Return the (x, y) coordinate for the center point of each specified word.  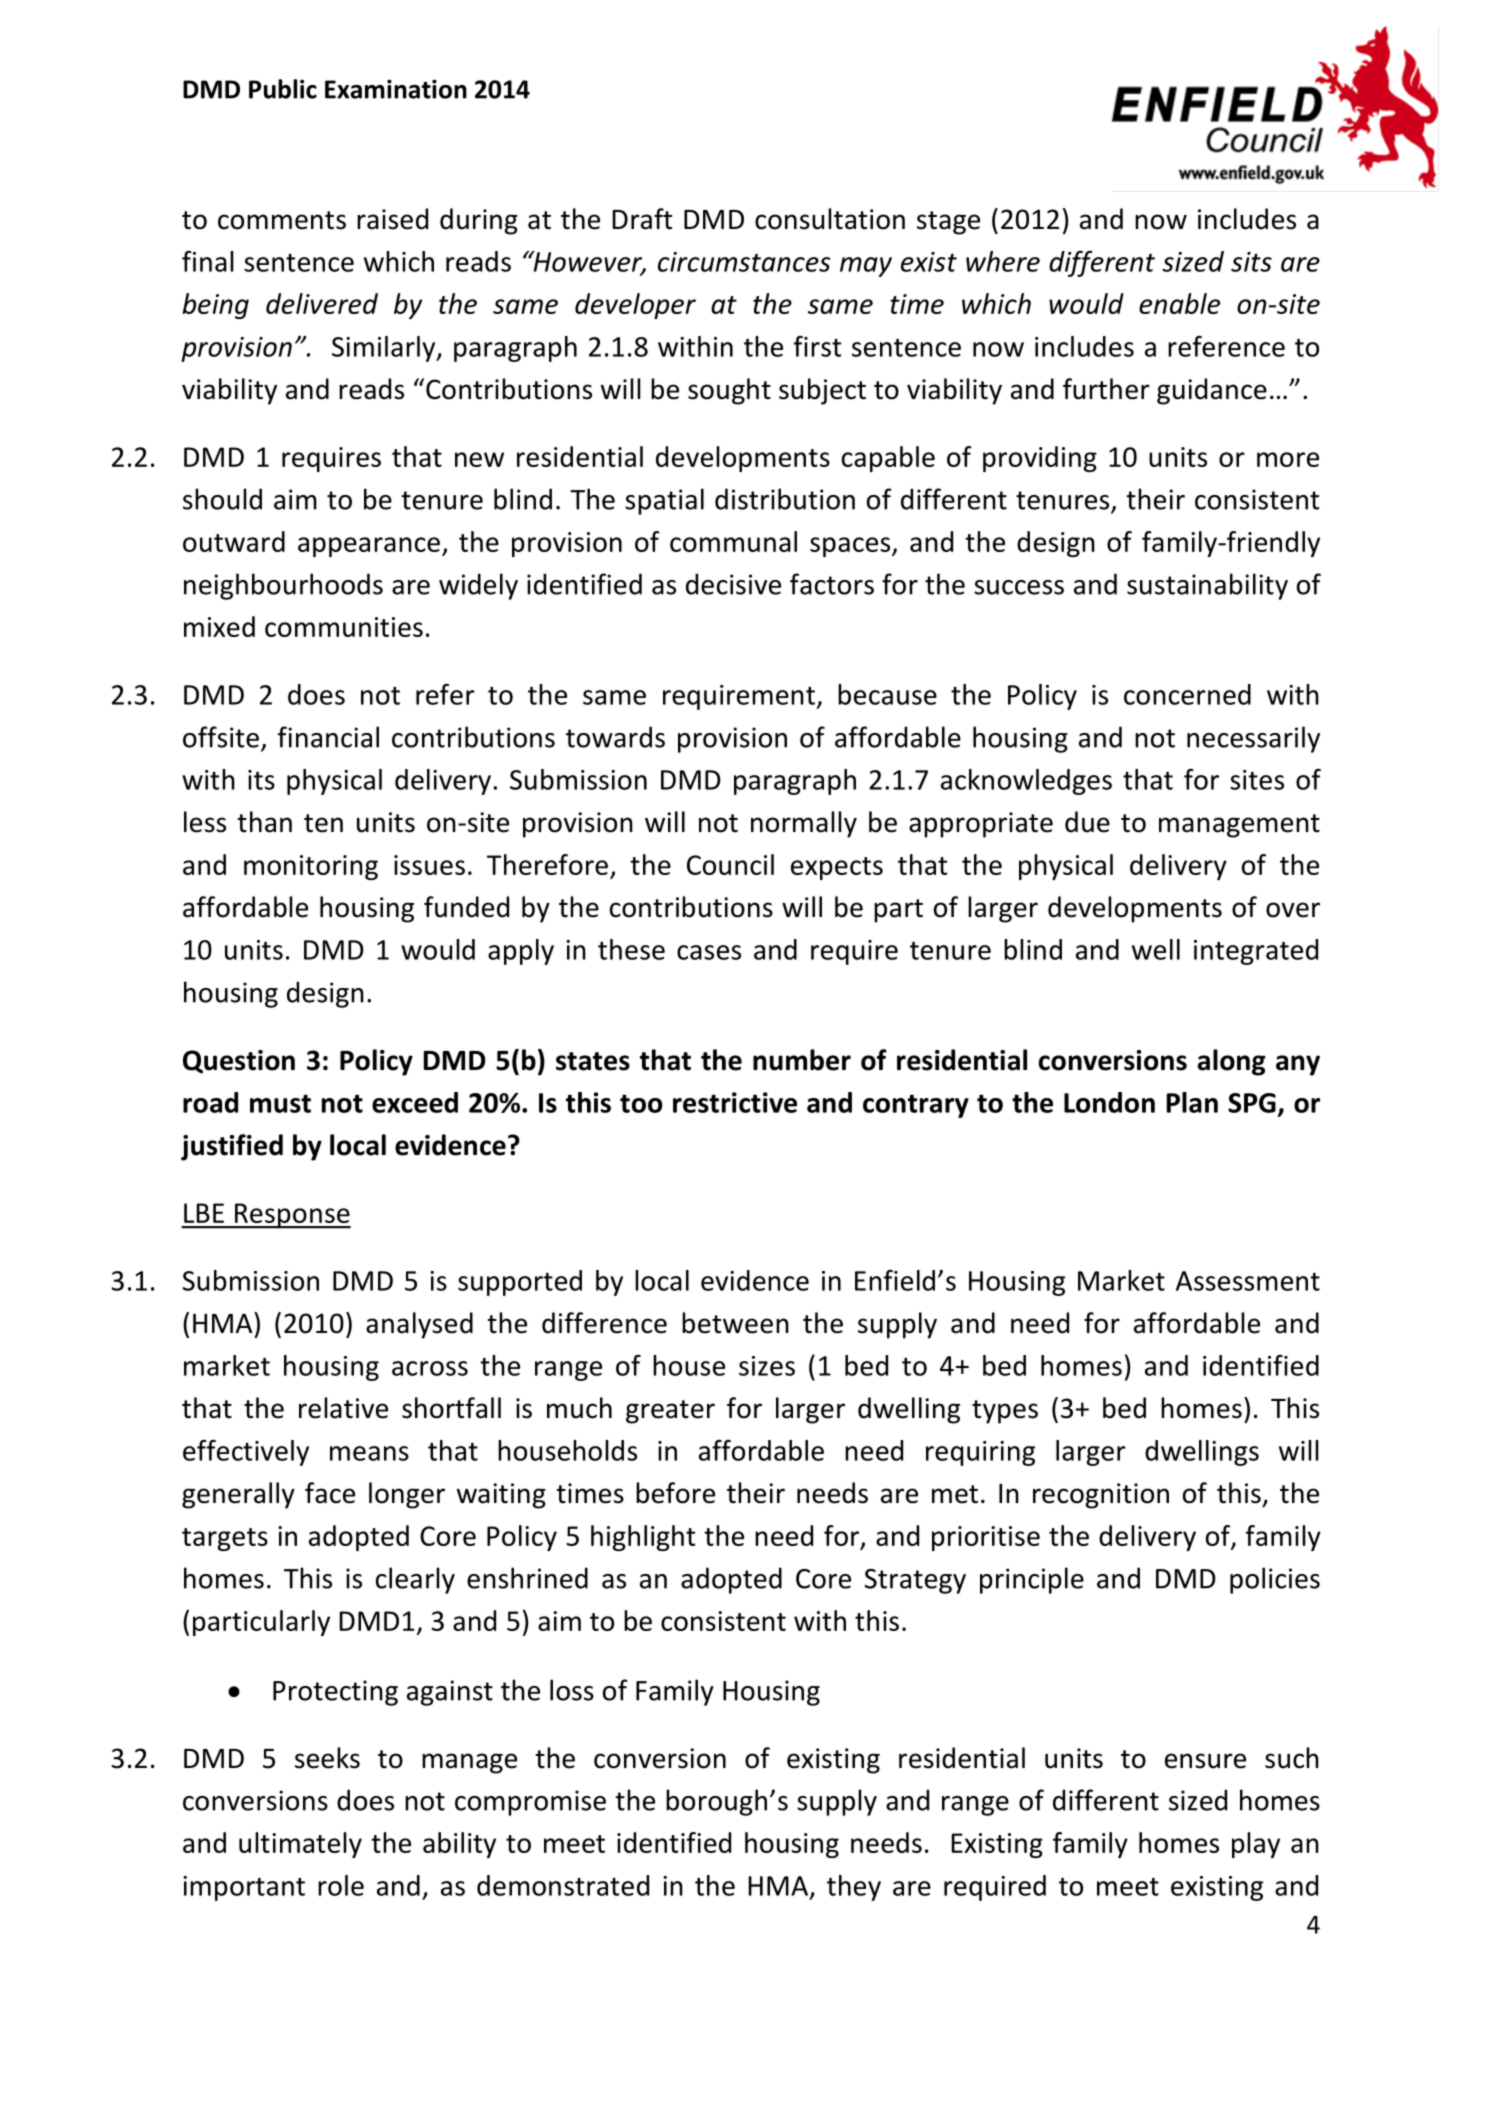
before (675, 1493)
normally (804, 824)
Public (283, 89)
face (330, 1493)
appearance (369, 547)
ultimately (300, 1845)
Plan (1192, 1102)
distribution (785, 499)
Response (292, 1216)
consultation (830, 219)
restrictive (735, 1102)
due (1087, 822)
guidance (1212, 391)
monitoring (311, 867)
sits (1251, 262)
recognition (1101, 1496)
